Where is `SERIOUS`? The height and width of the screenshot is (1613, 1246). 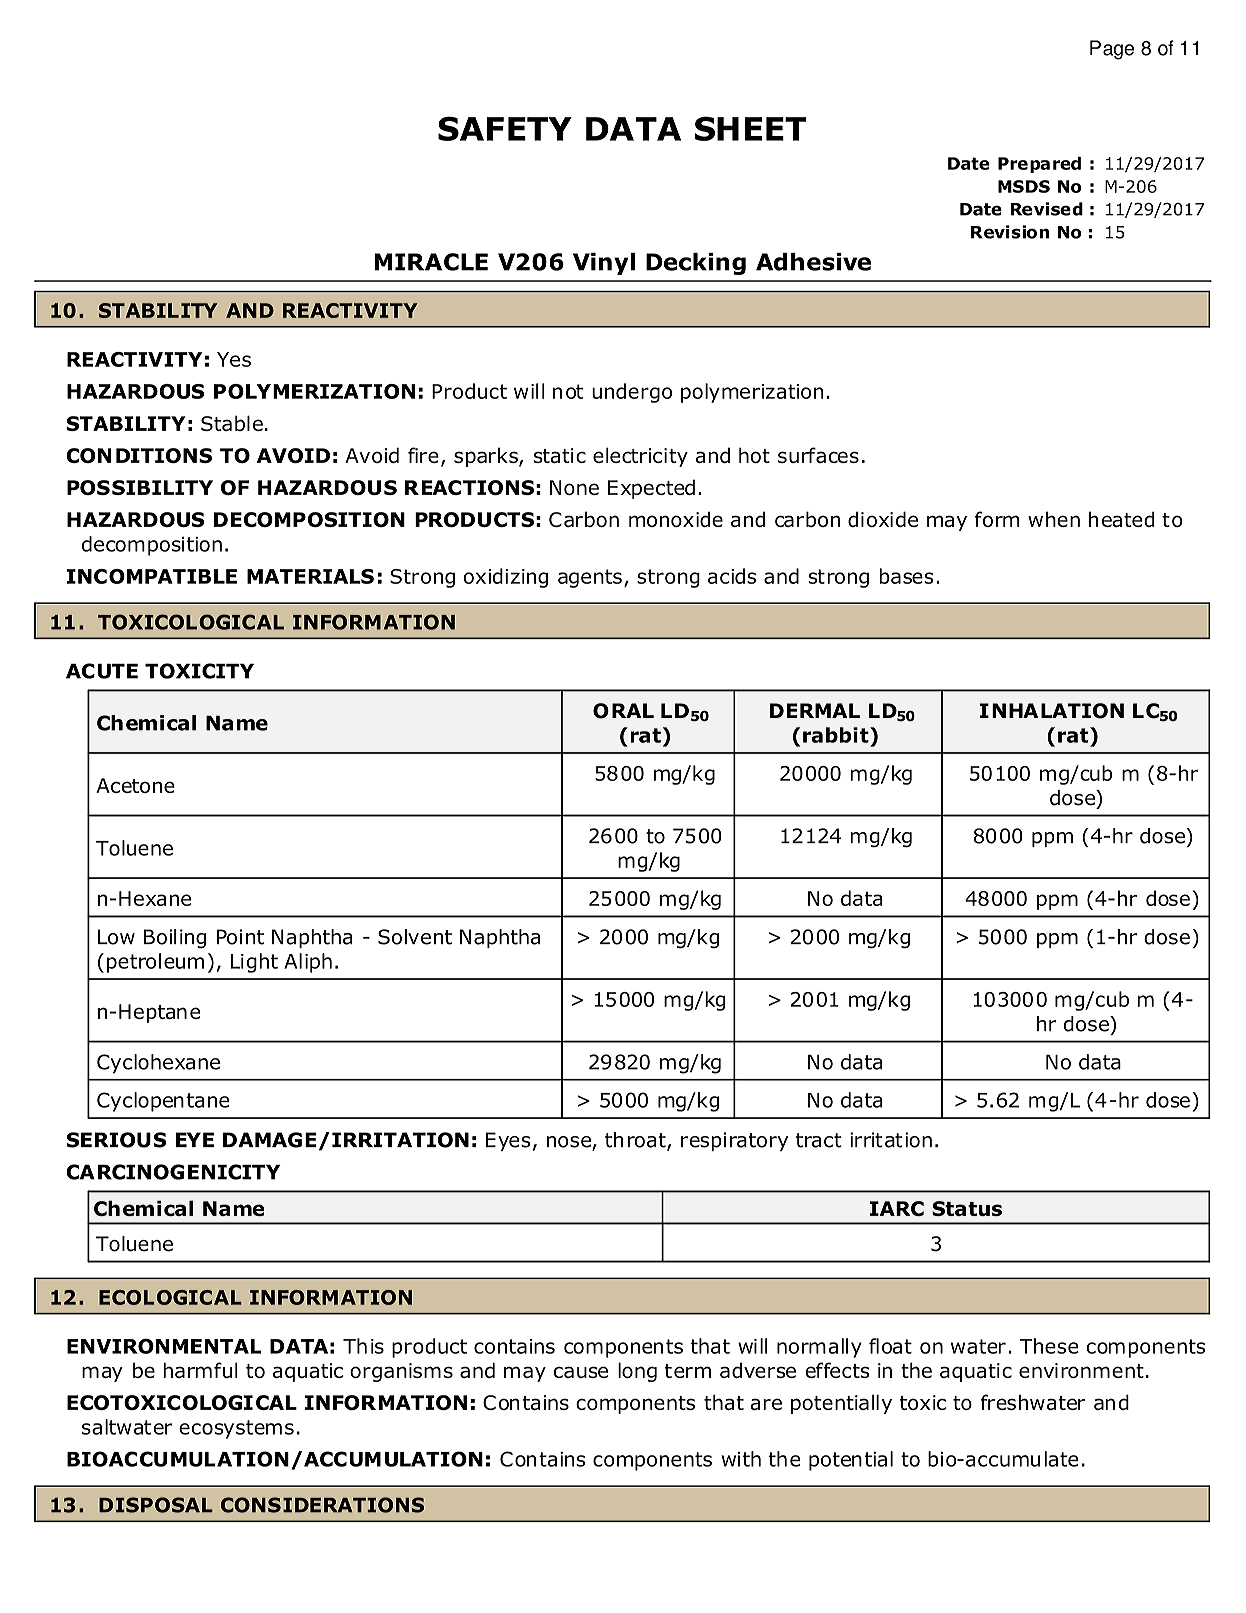 SERIOUS is located at coordinates (116, 1140).
